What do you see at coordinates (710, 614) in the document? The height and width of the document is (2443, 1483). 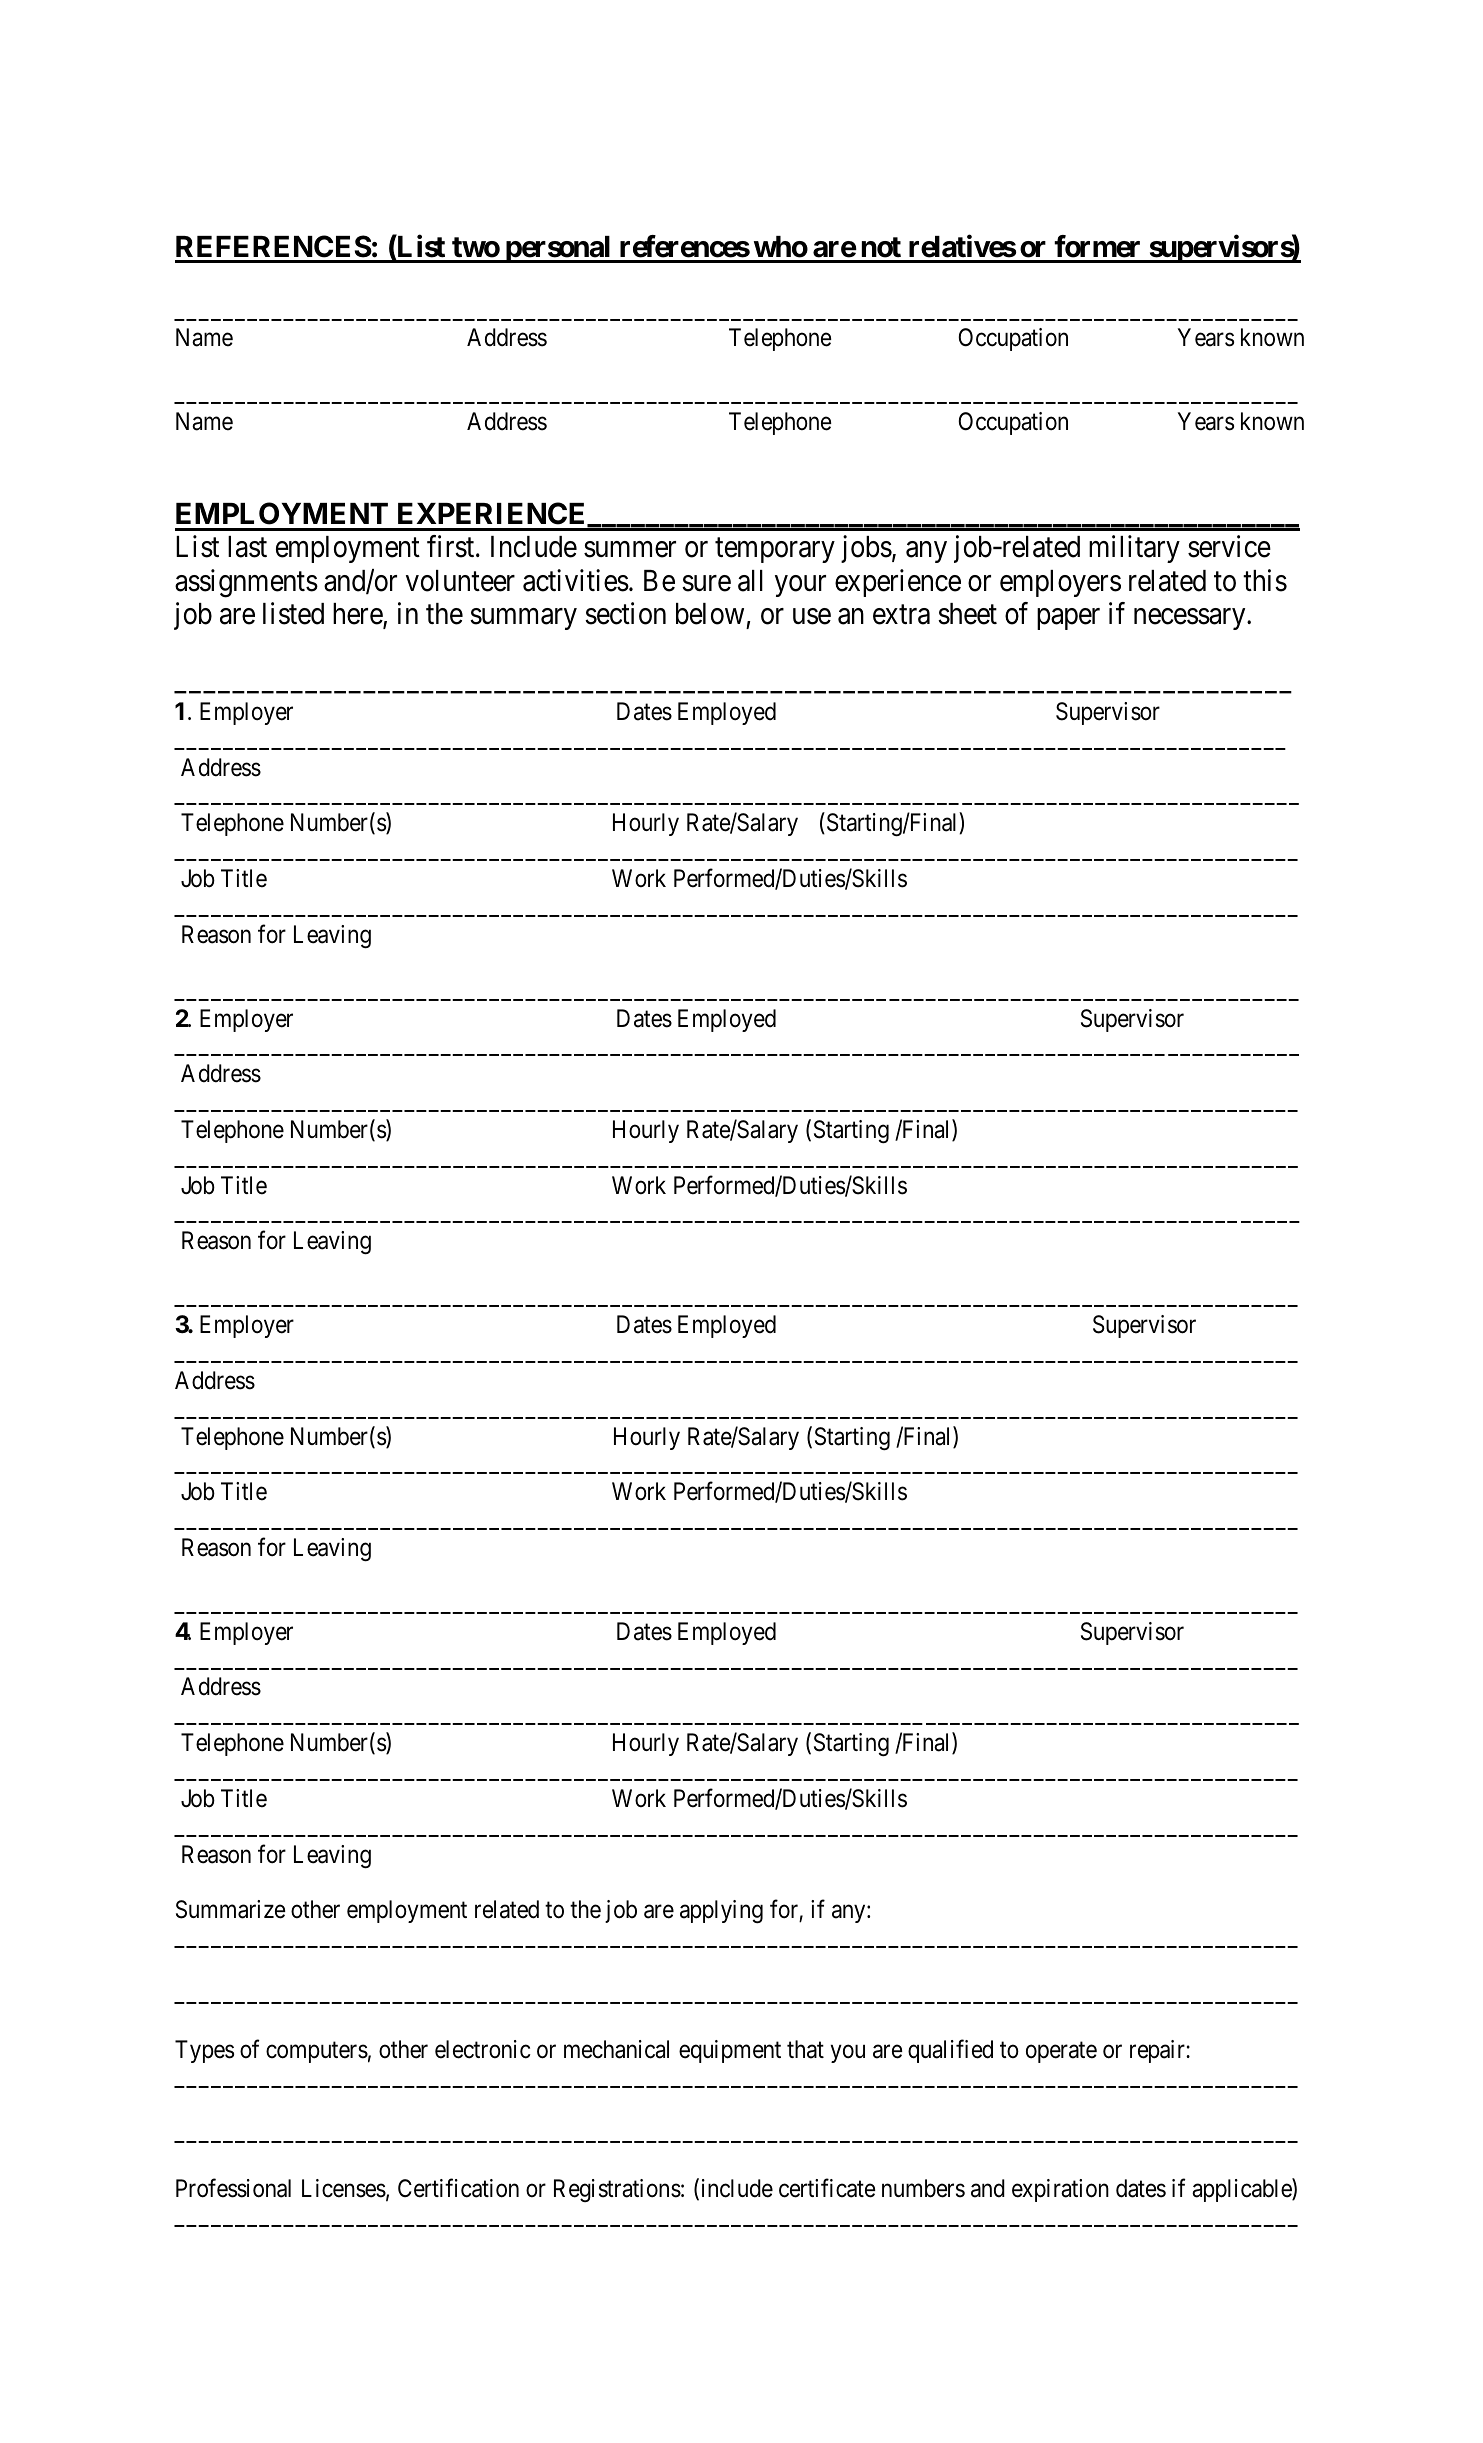 I see `below` at bounding box center [710, 614].
